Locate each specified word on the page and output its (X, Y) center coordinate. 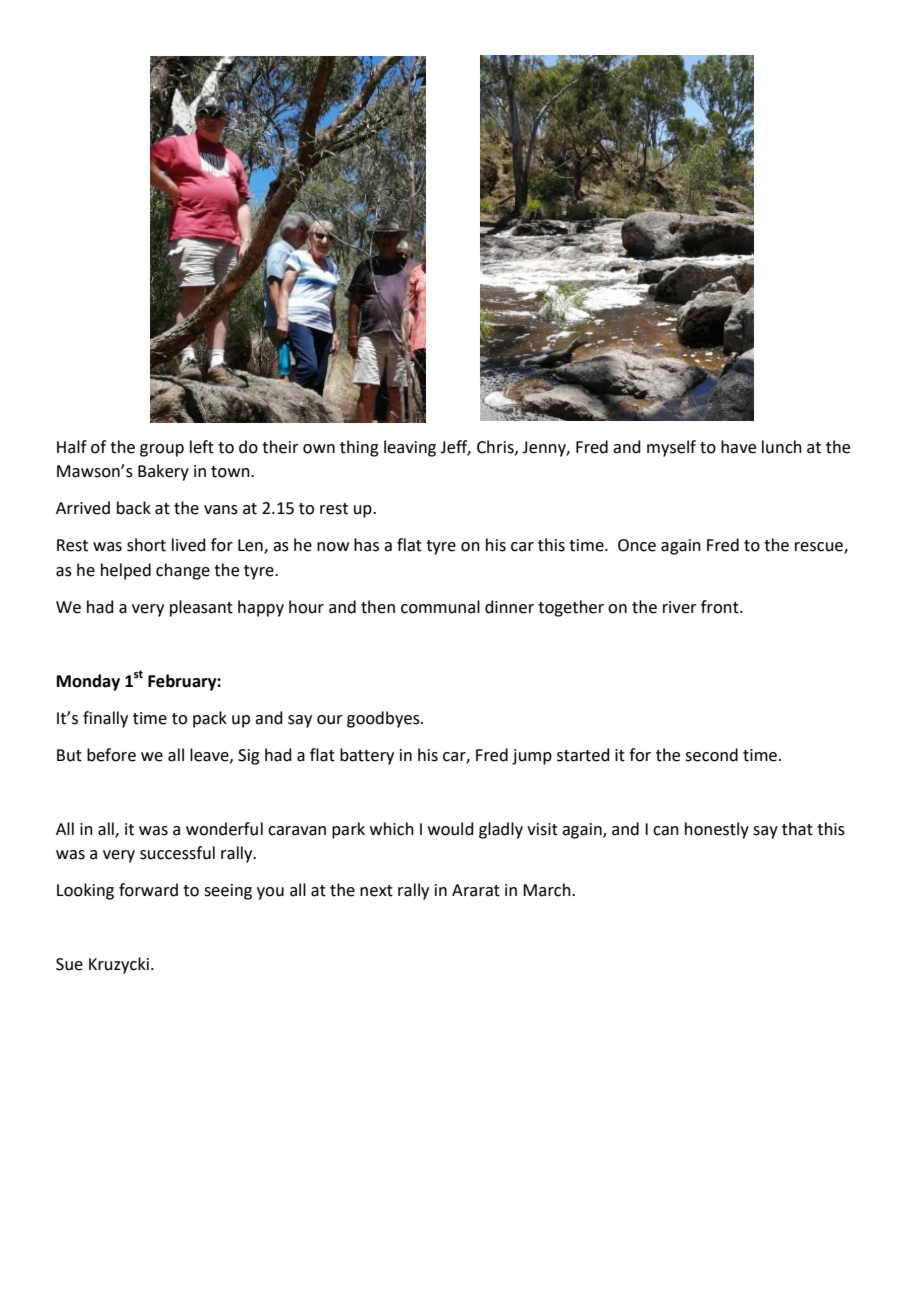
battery (367, 756)
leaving (410, 448)
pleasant (201, 608)
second (711, 755)
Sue (69, 964)
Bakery (163, 472)
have (738, 447)
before (111, 755)
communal (440, 607)
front (721, 607)
